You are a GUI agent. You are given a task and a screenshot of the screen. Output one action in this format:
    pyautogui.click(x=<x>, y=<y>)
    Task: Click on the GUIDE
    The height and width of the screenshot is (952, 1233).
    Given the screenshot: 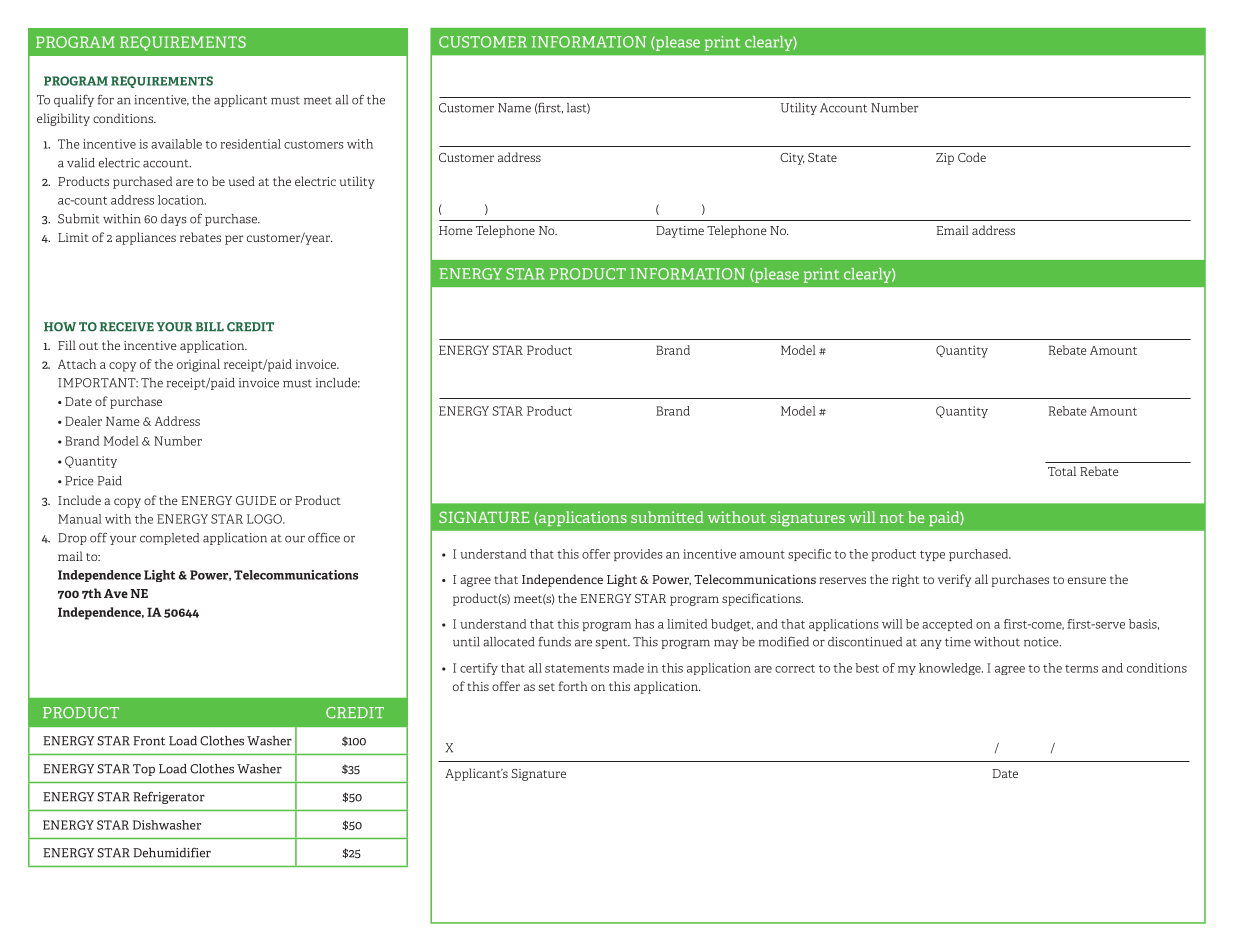 What is the action you would take?
    pyautogui.click(x=256, y=500)
